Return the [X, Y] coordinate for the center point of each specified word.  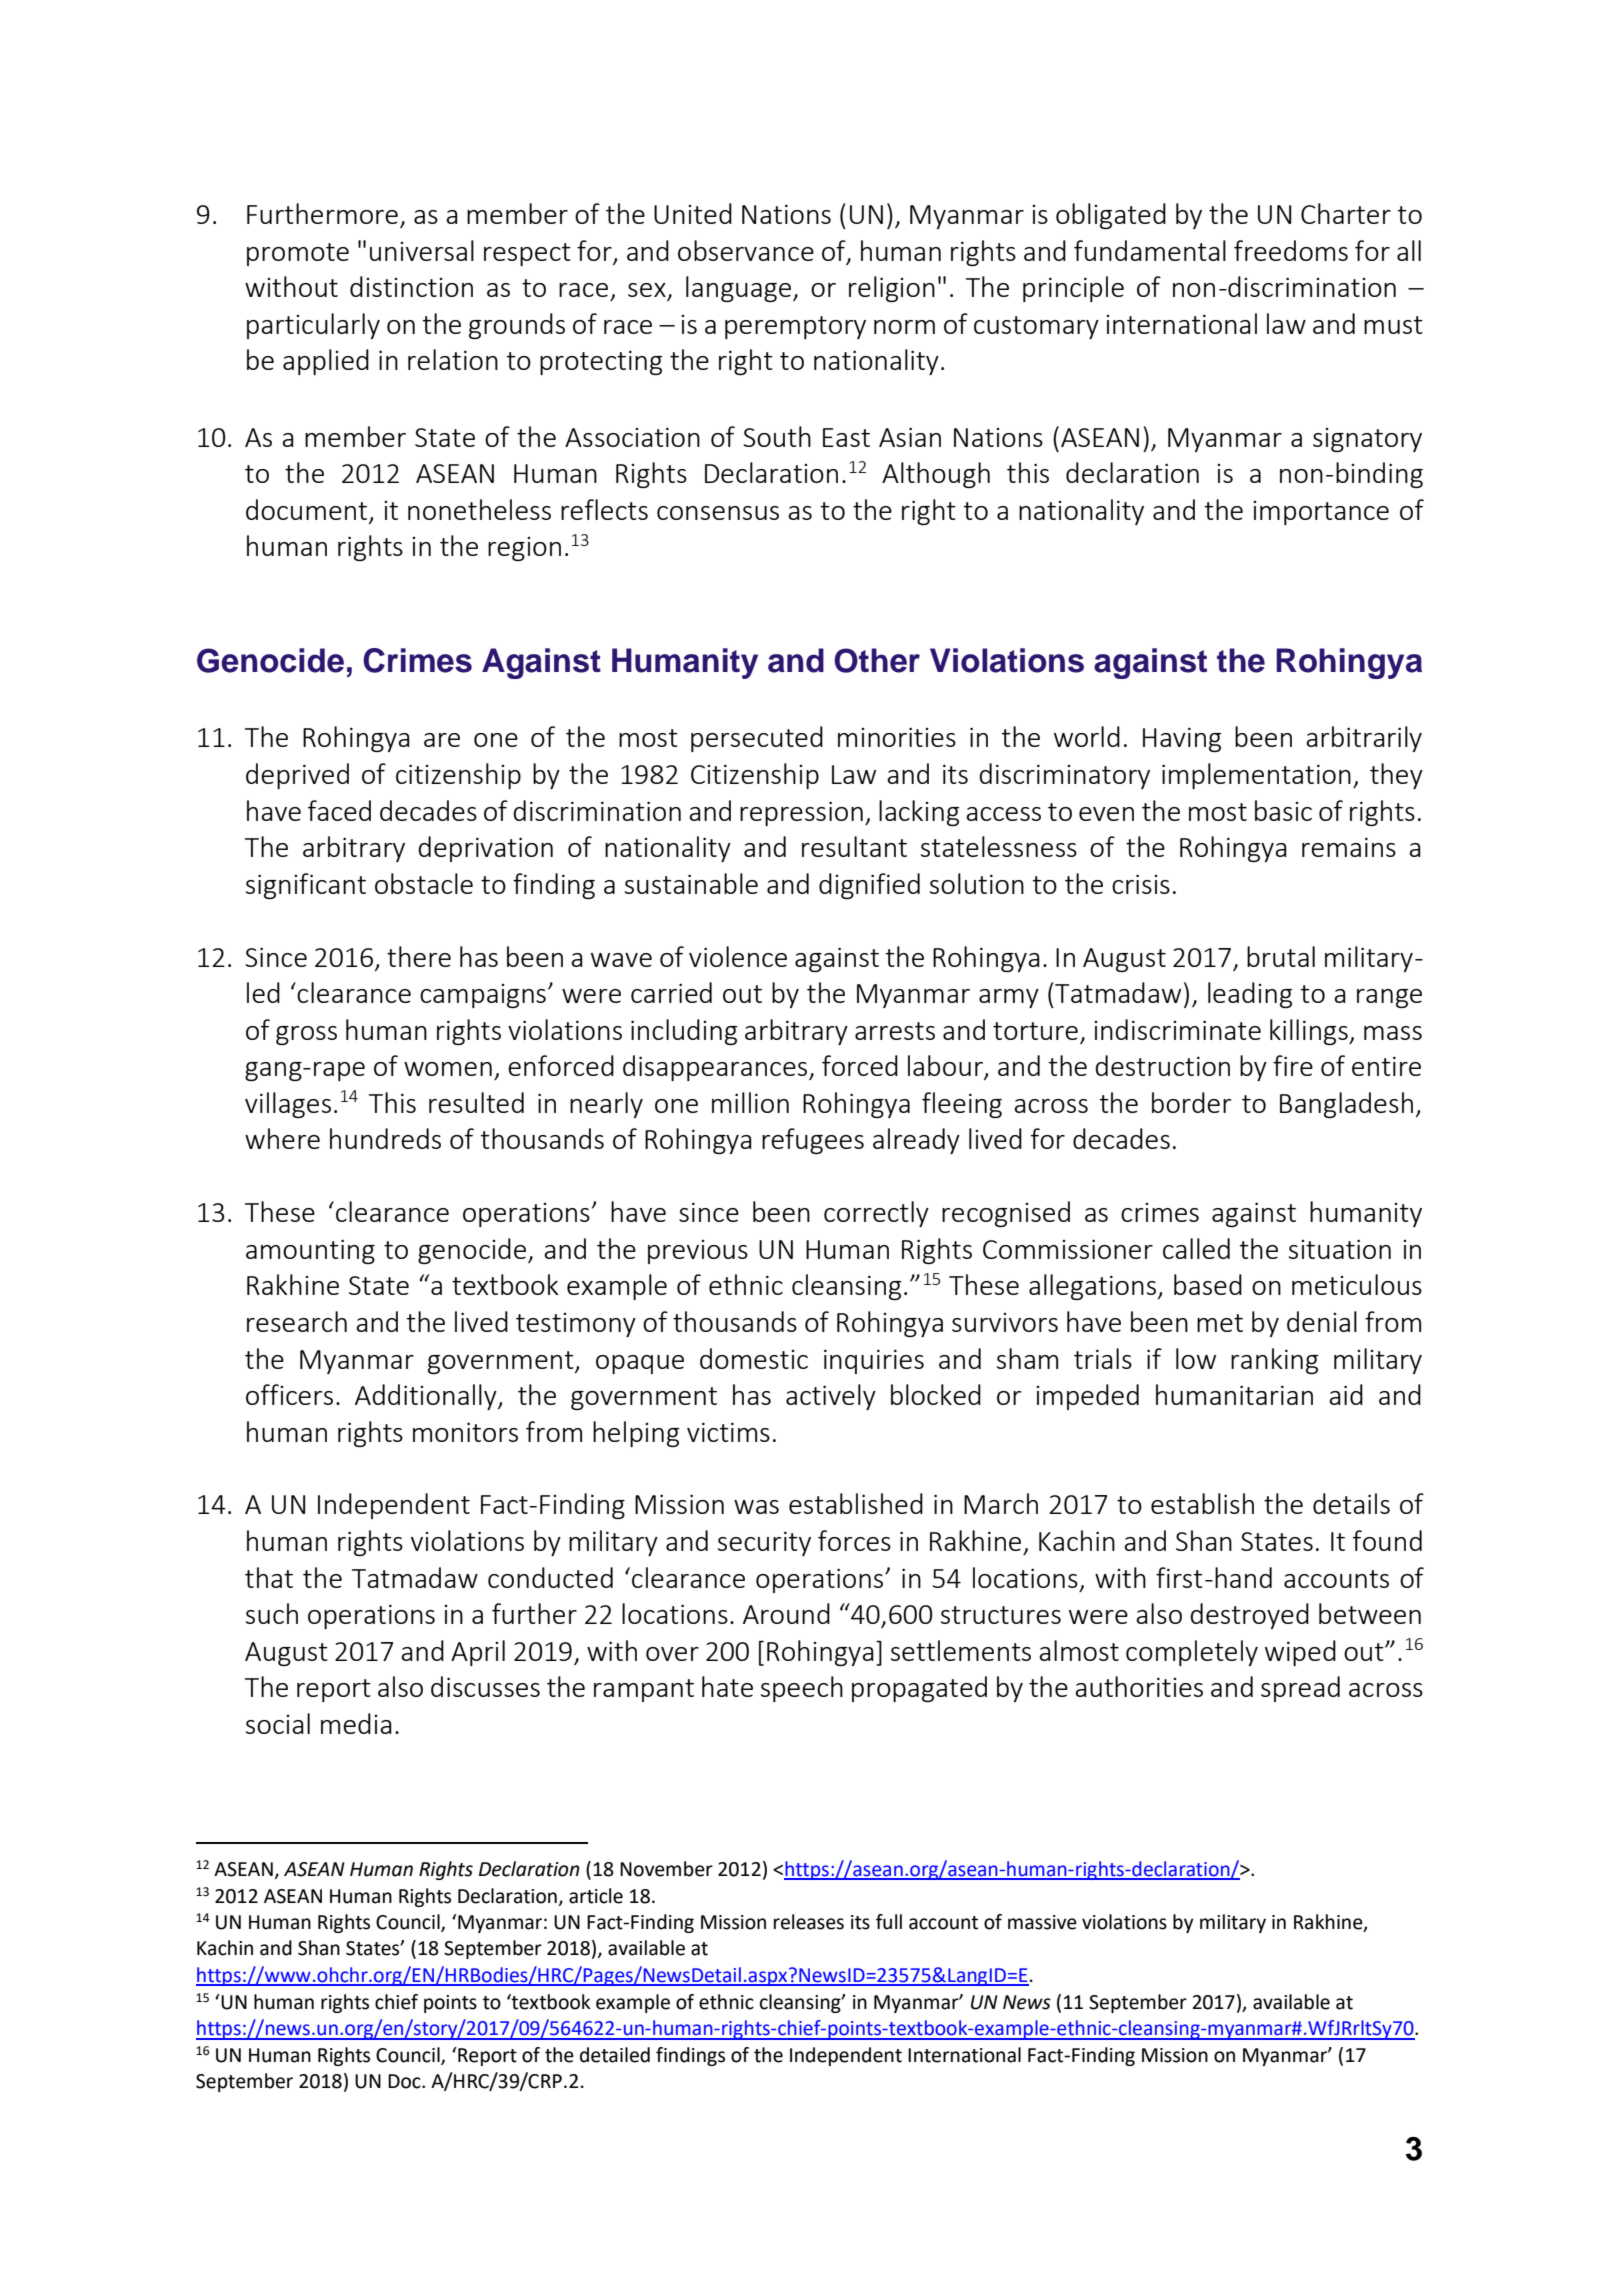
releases [809, 1922]
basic [1283, 810]
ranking [1274, 1361]
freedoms [1291, 250]
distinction [411, 286]
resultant [854, 846]
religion [892, 289]
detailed [615, 2055]
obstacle [424, 883]
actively [831, 1397]
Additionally [427, 1397]
